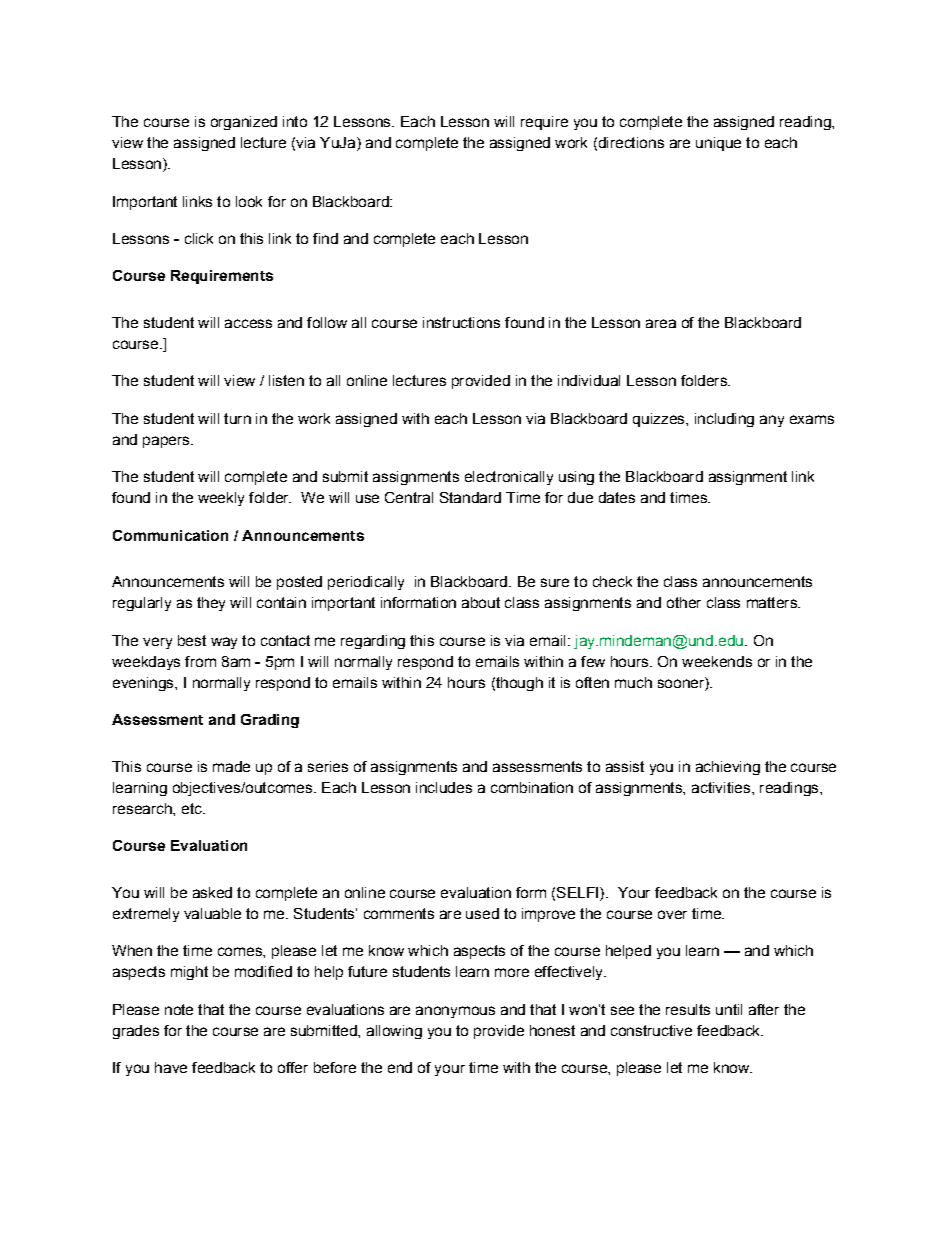  Describe the element at coordinates (718, 144) in the screenshot. I see `unique` at that location.
